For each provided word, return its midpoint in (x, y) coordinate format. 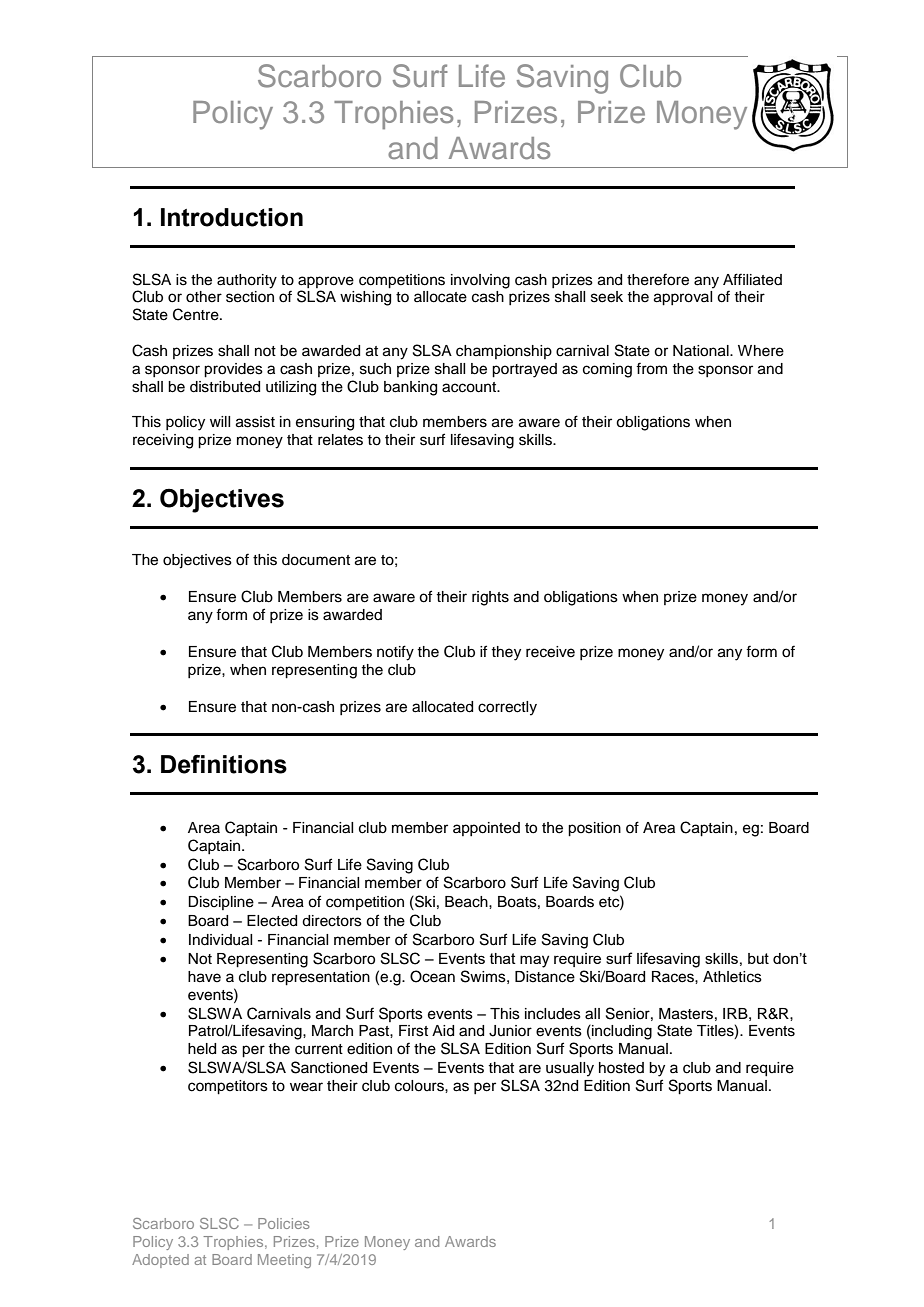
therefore (658, 279)
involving (480, 281)
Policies (284, 1223)
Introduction (232, 217)
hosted (621, 1068)
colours (420, 1086)
